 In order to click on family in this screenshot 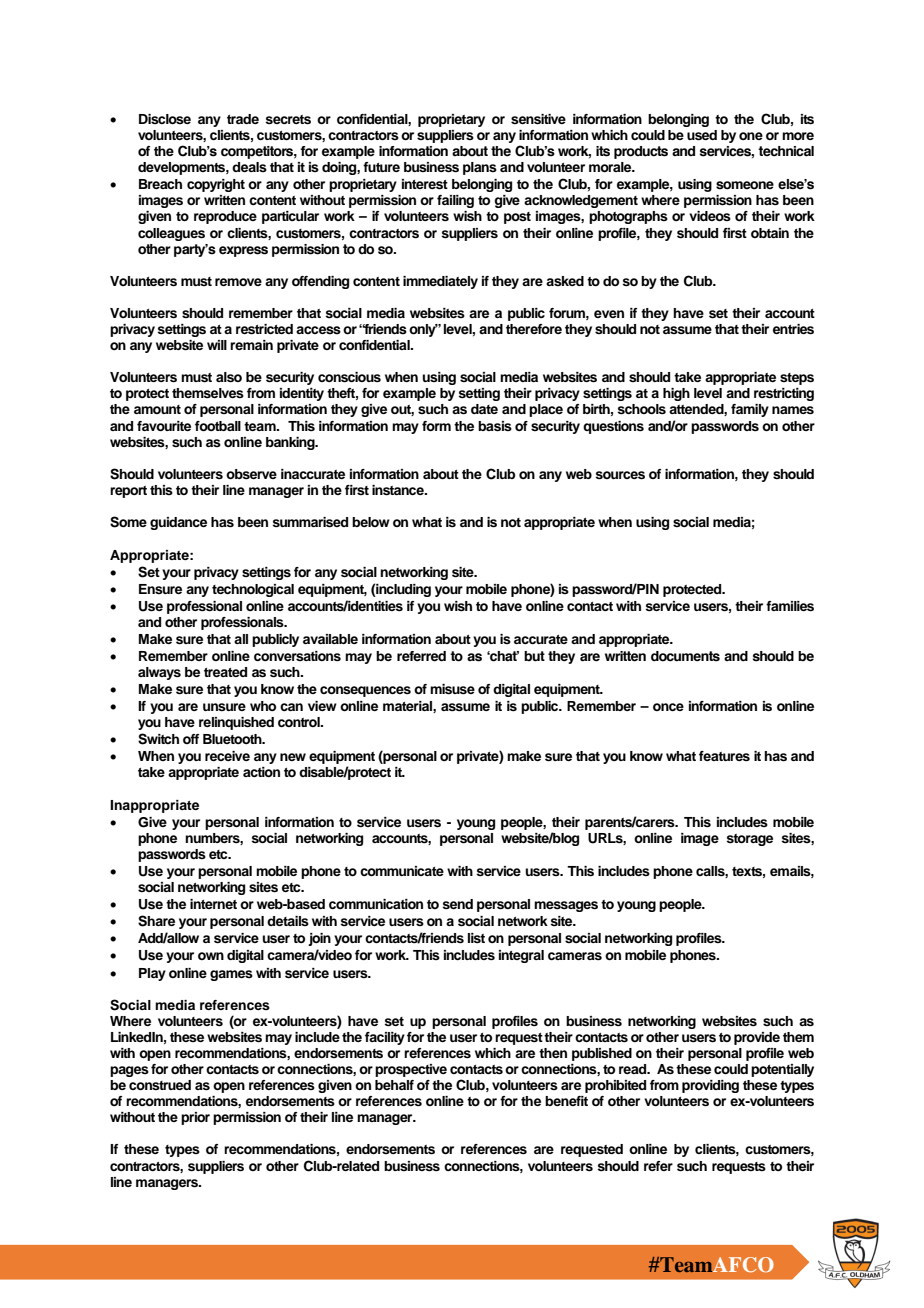, I will do `click(750, 410)`.
